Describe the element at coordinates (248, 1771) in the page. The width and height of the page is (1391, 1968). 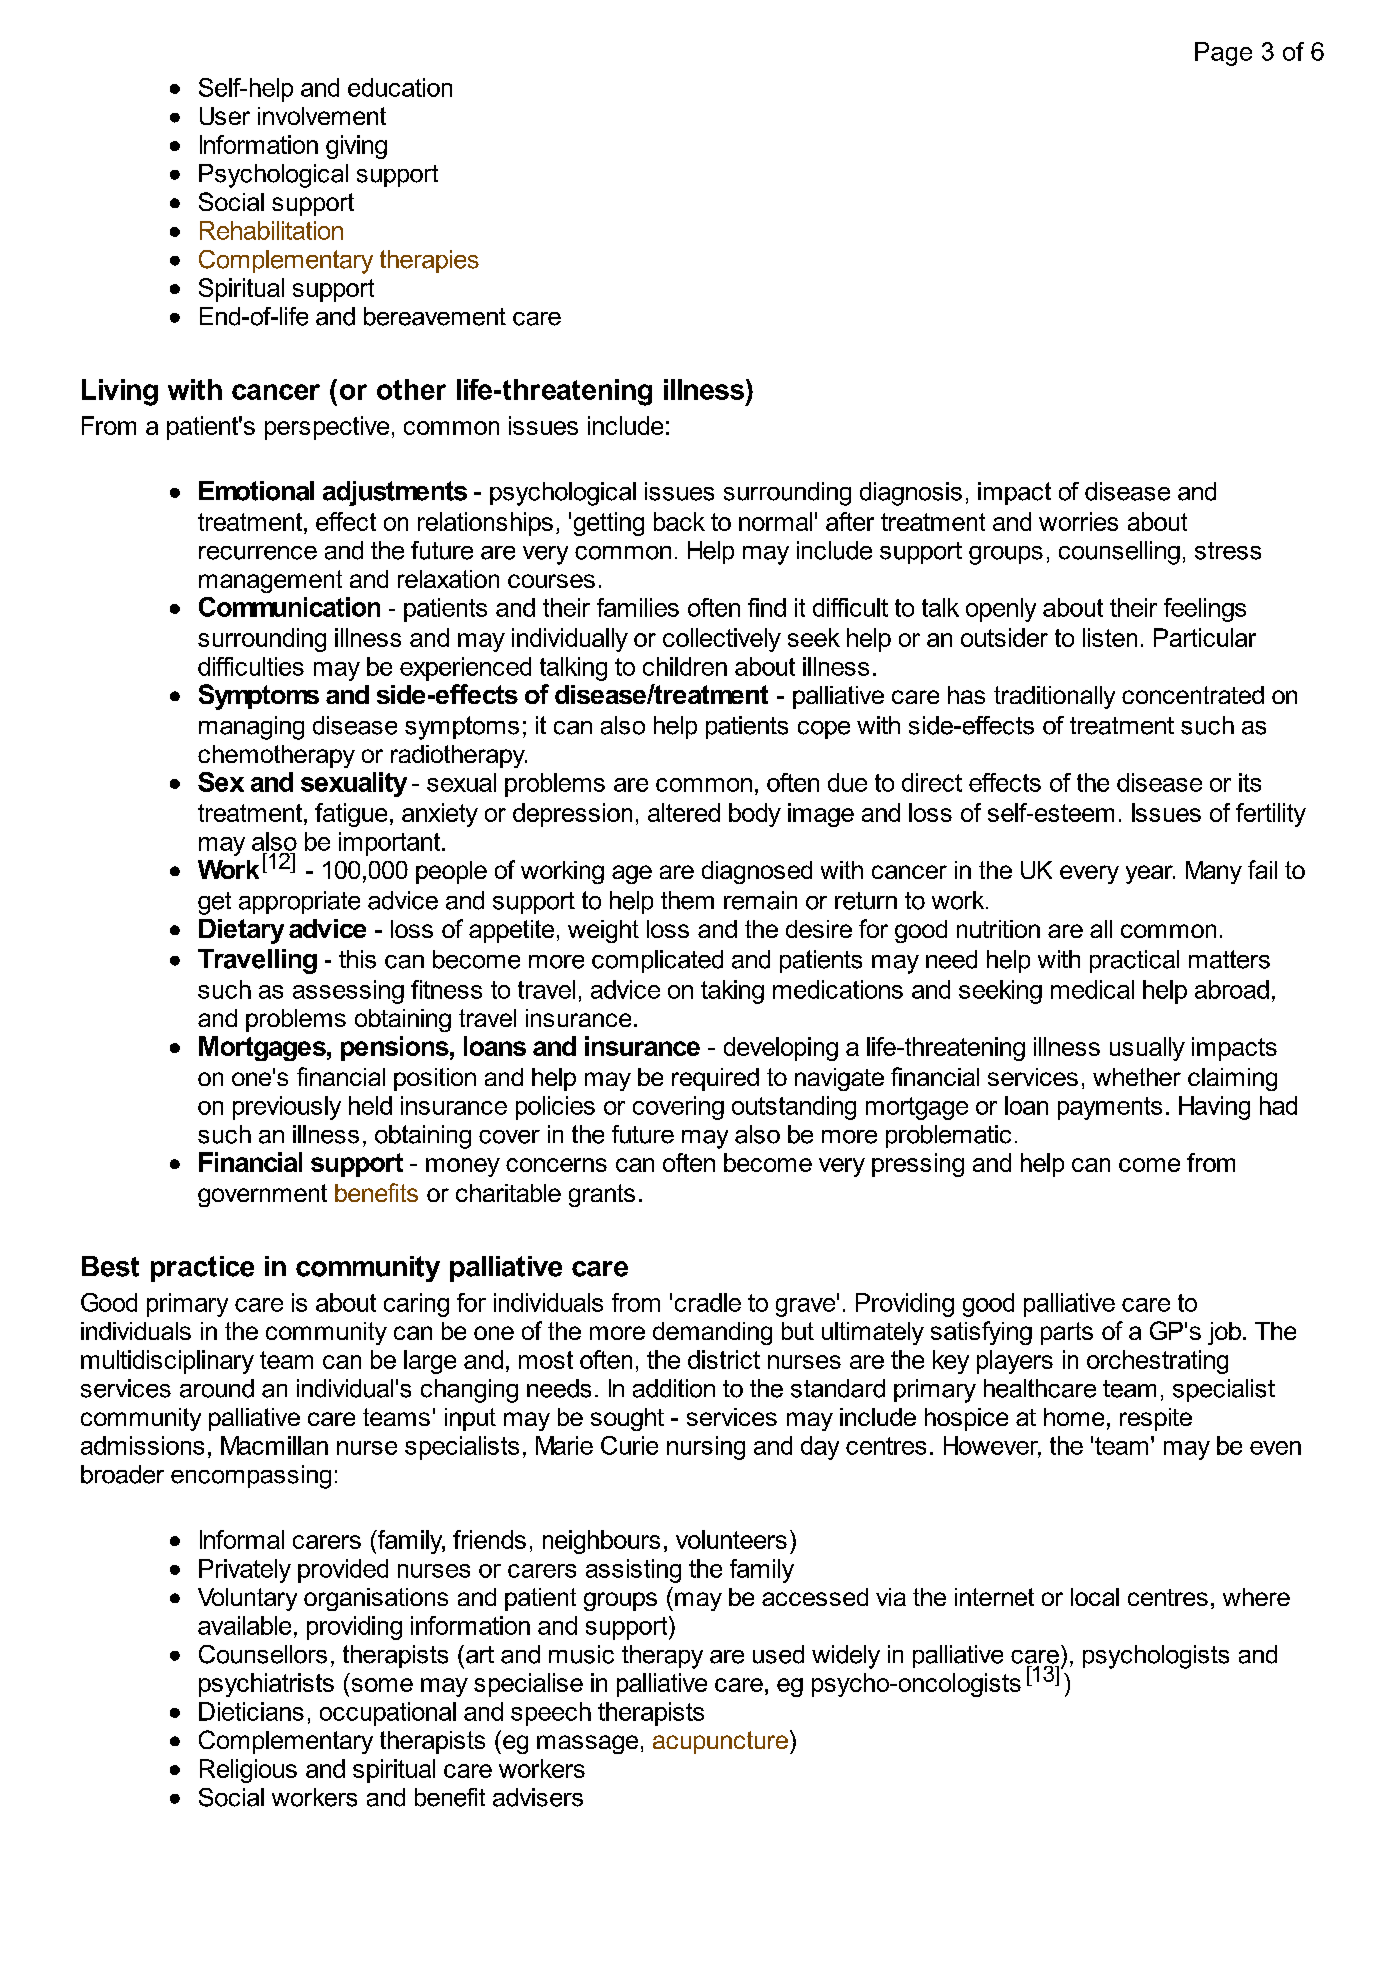
I see `Religious` at that location.
